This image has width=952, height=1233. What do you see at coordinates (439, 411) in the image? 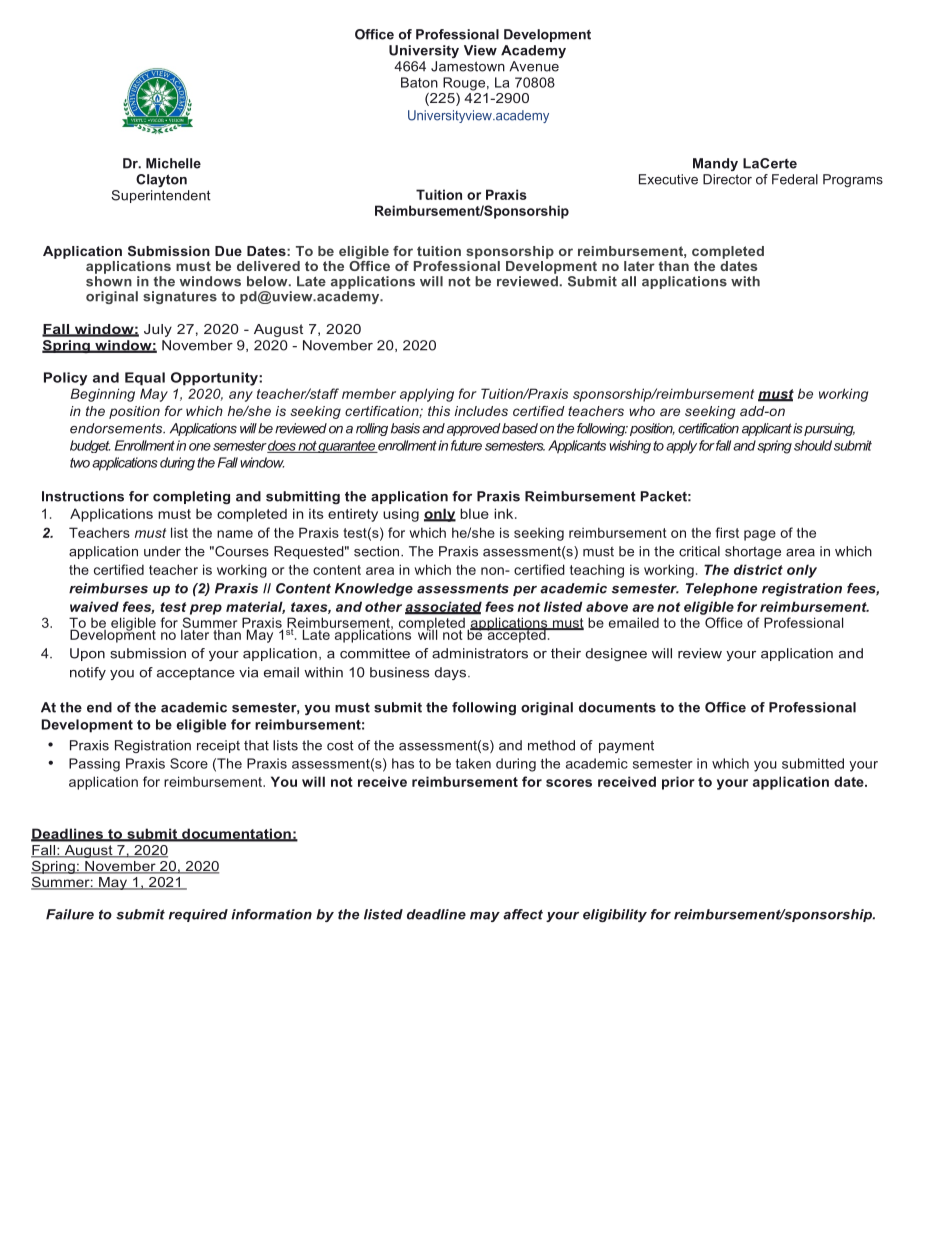
I see `this` at bounding box center [439, 411].
